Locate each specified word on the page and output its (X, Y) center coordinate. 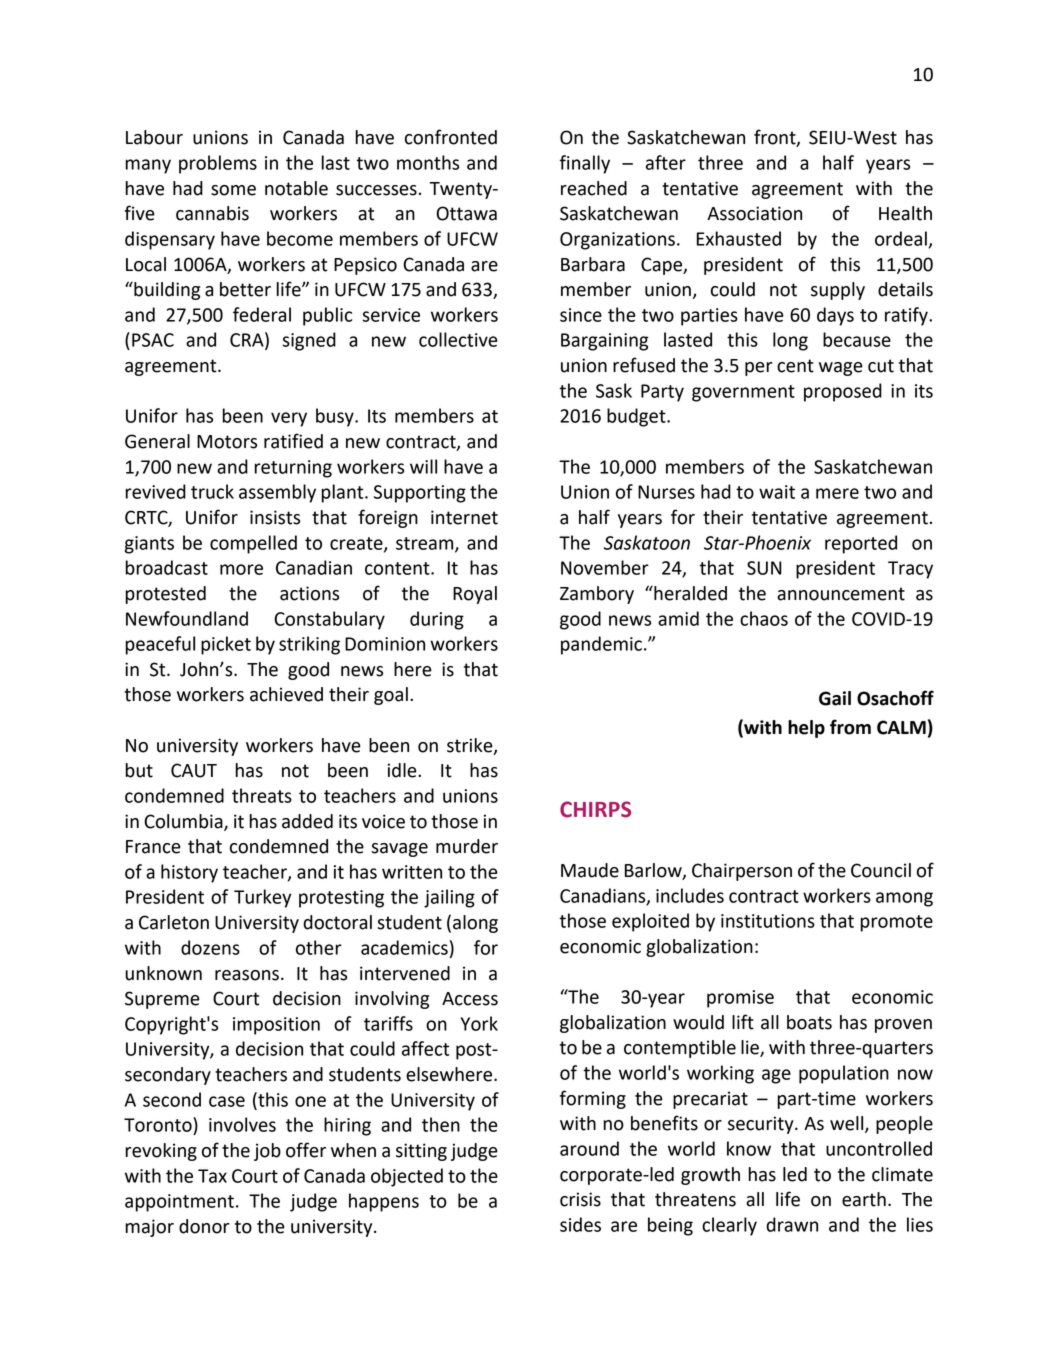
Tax (212, 1176)
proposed (843, 392)
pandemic (601, 645)
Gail (835, 698)
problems (218, 164)
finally (585, 164)
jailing (449, 898)
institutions (768, 921)
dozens (210, 947)
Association (754, 213)
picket (226, 645)
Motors (227, 442)
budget (637, 417)
